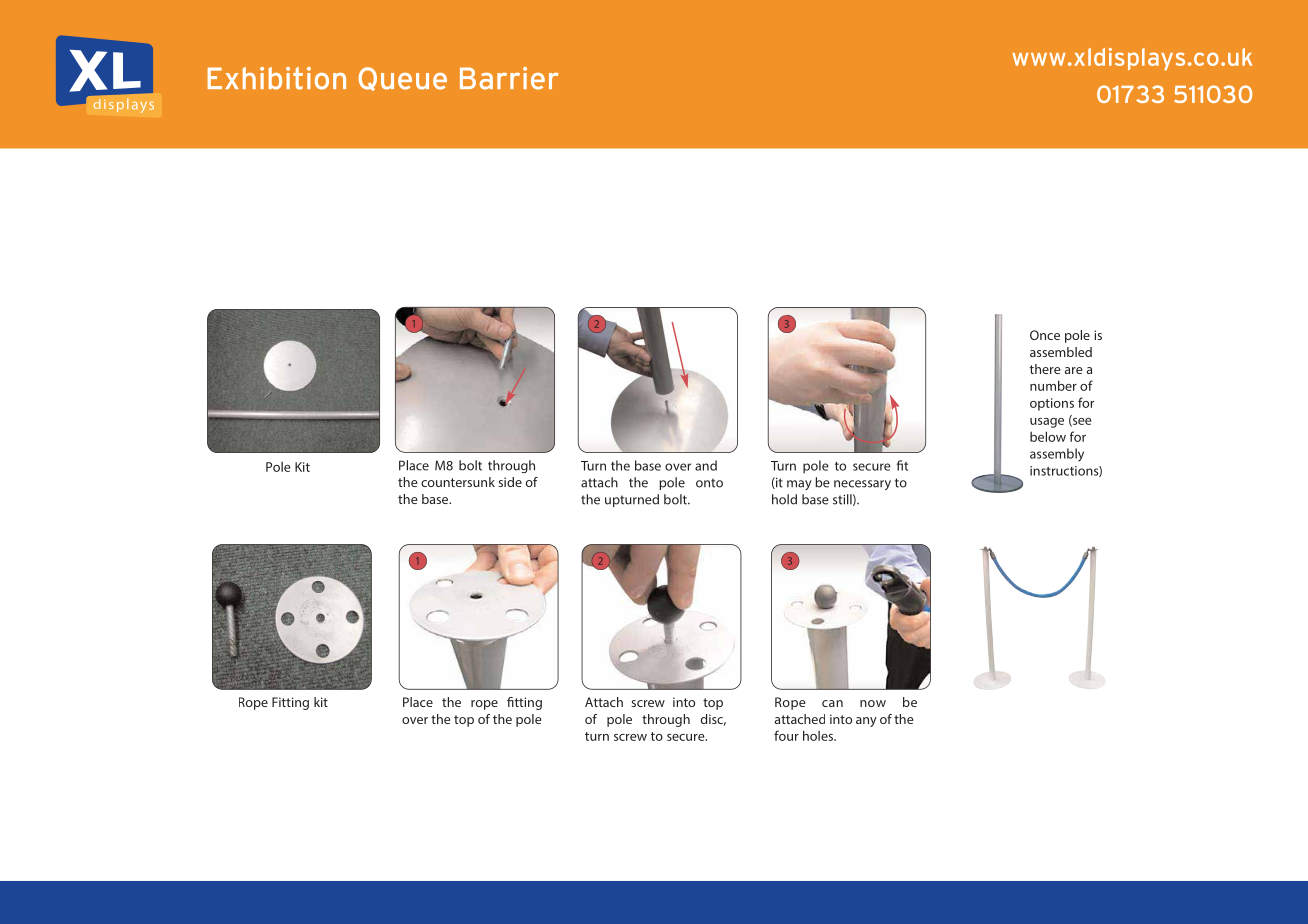 The width and height of the screenshot is (1308, 924). I want to click on and, so click(706, 465).
